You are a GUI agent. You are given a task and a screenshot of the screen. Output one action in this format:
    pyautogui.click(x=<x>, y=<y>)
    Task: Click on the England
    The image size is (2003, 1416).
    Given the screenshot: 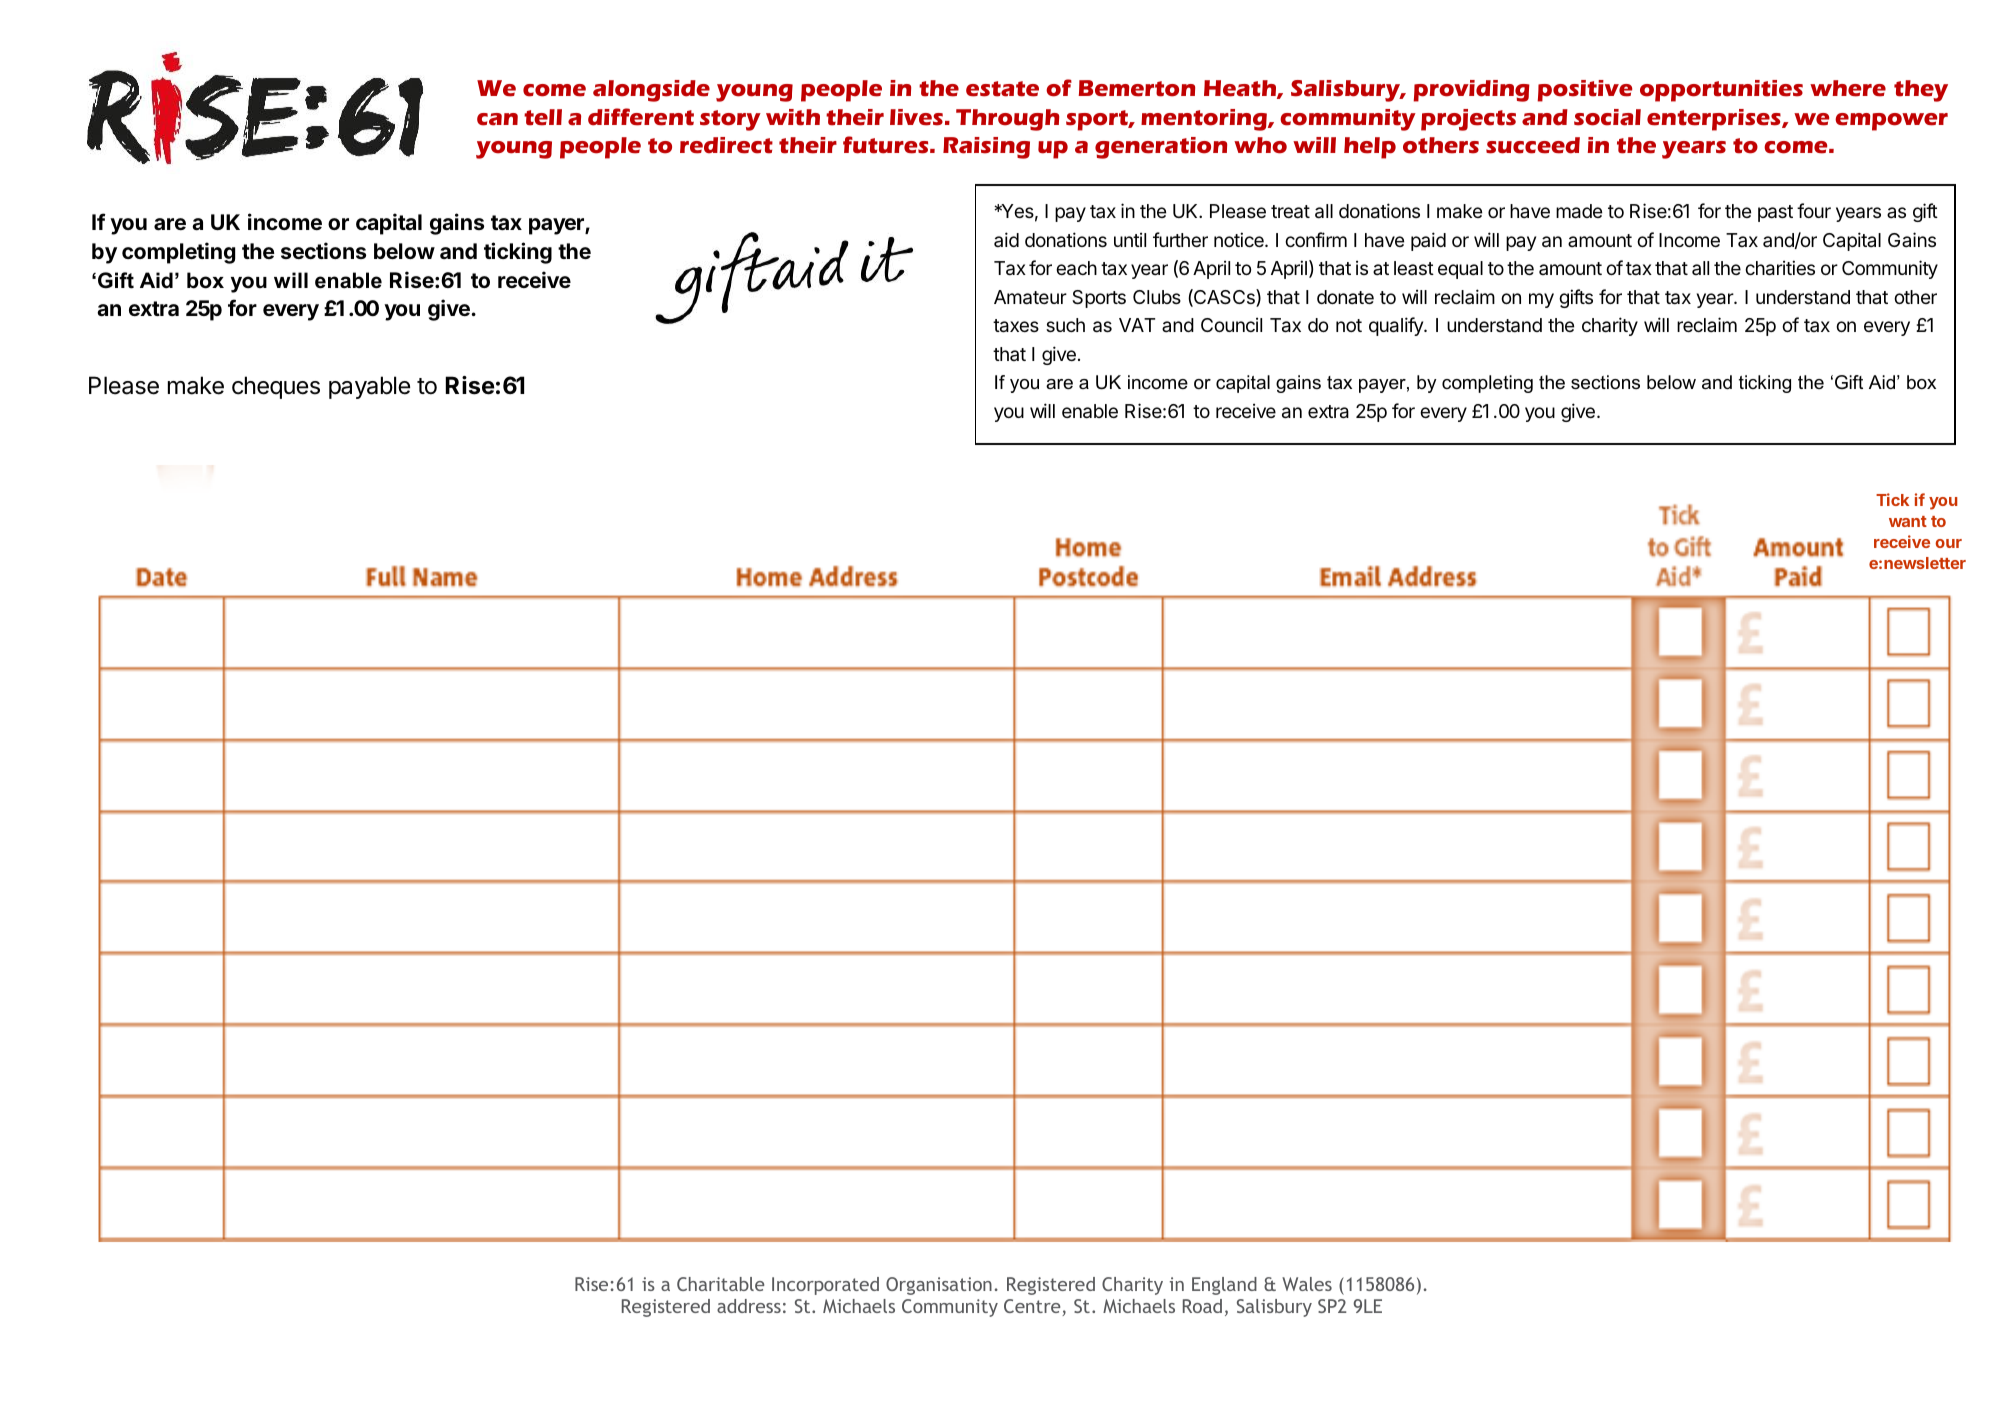 What is the action you would take?
    pyautogui.click(x=1224, y=1286)
